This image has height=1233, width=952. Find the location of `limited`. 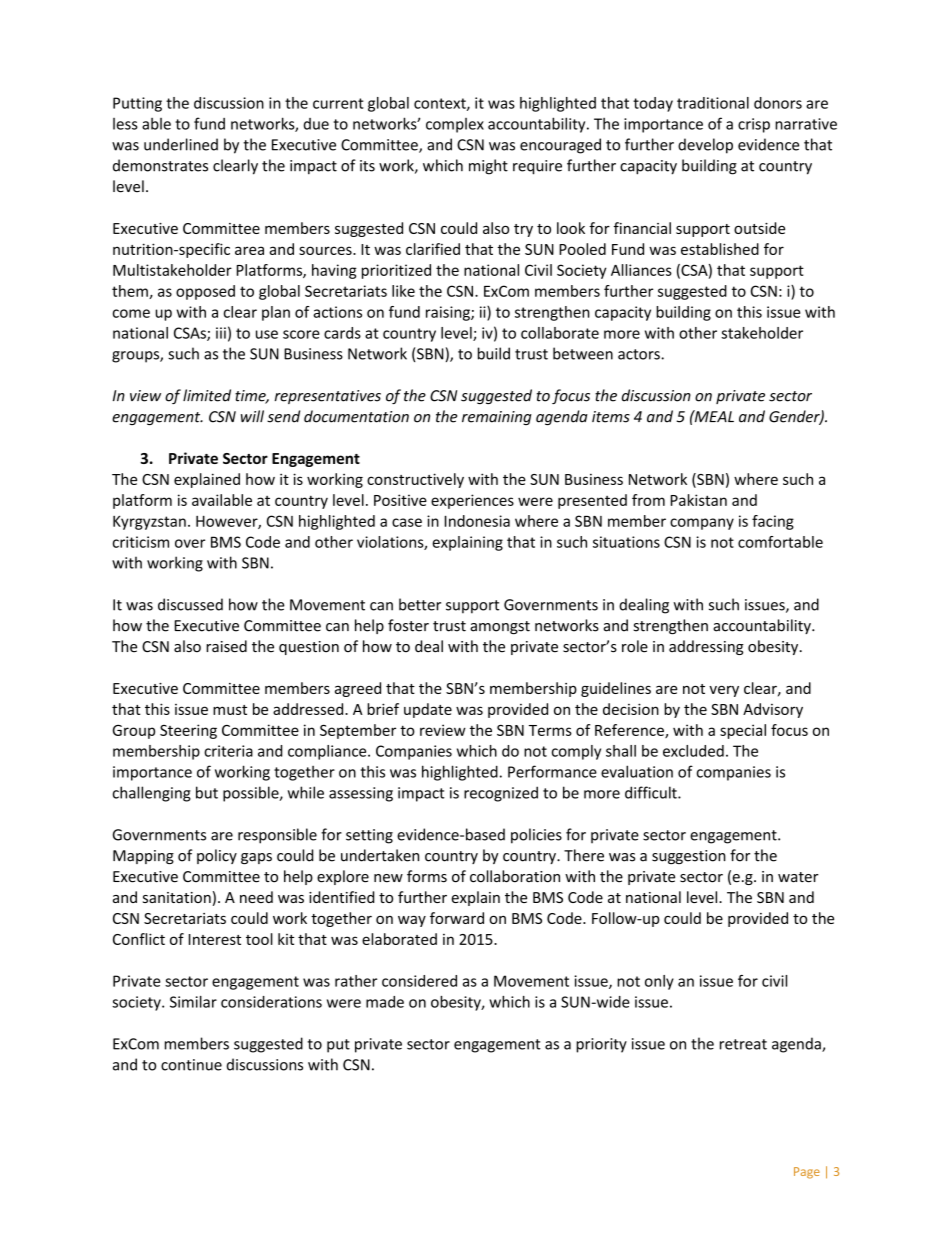

limited is located at coordinates (207, 395).
